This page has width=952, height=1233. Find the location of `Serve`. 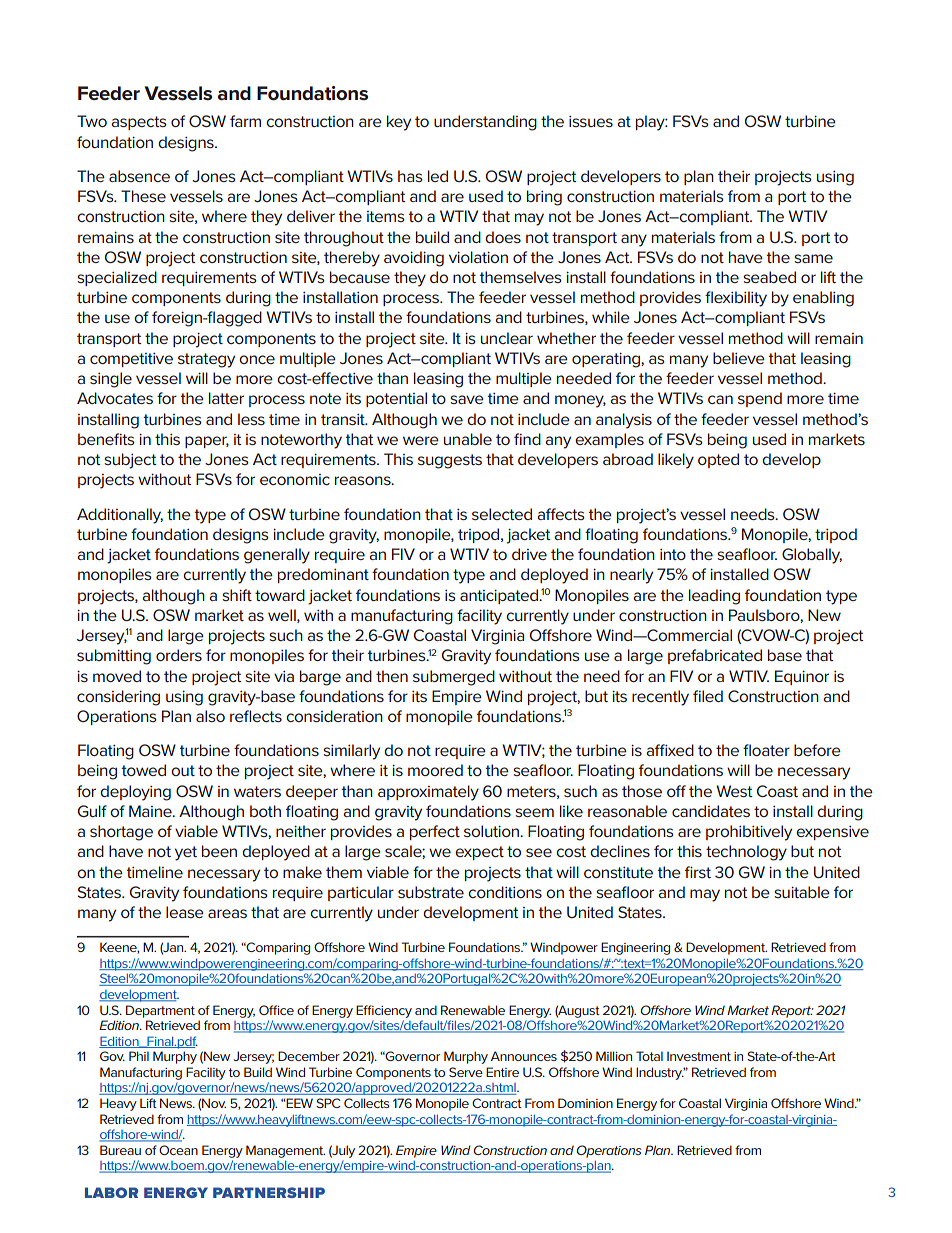

Serve is located at coordinates (466, 1072).
